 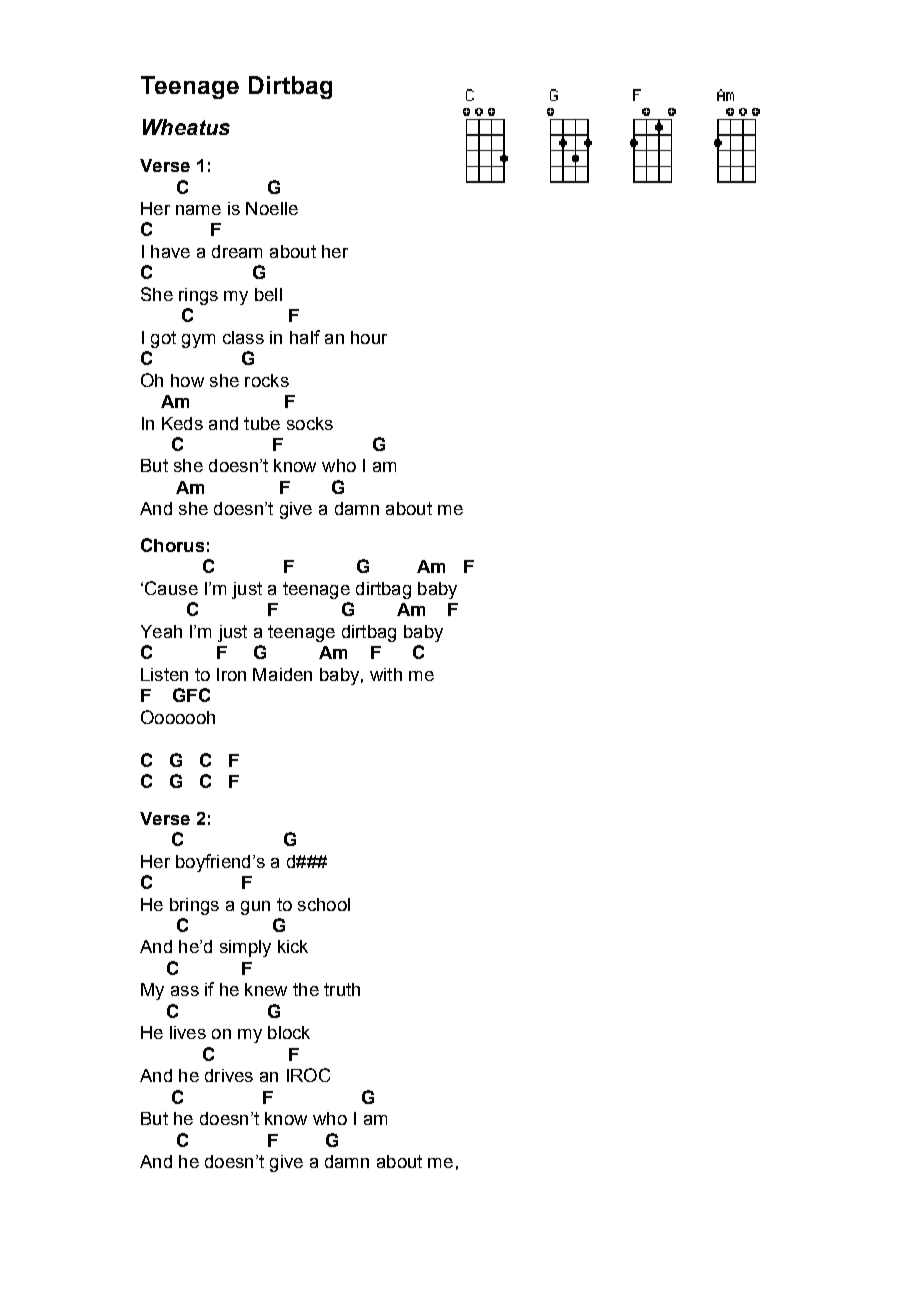 What do you see at coordinates (198, 210) in the page?
I see `name` at bounding box center [198, 210].
